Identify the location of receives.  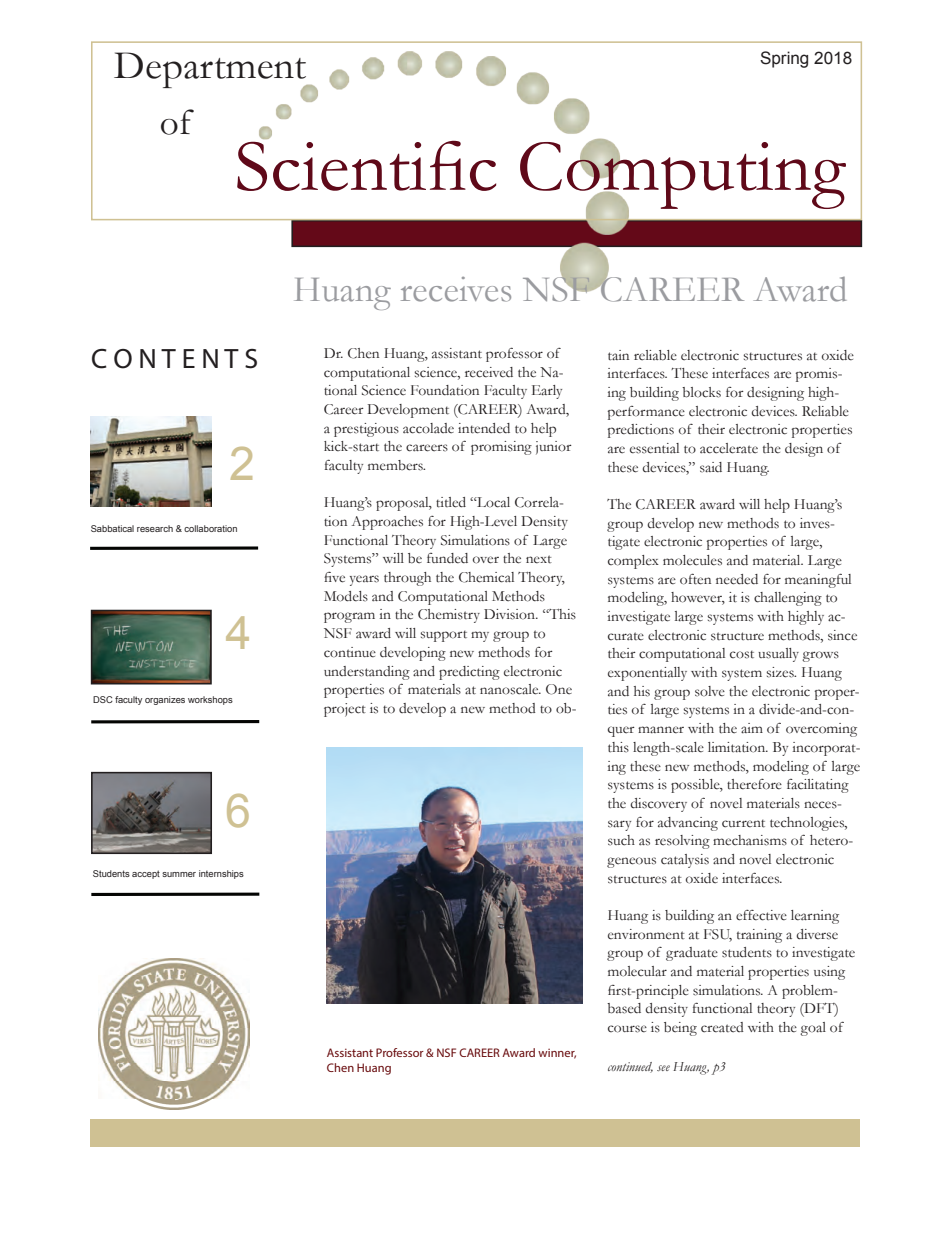
(456, 289).
